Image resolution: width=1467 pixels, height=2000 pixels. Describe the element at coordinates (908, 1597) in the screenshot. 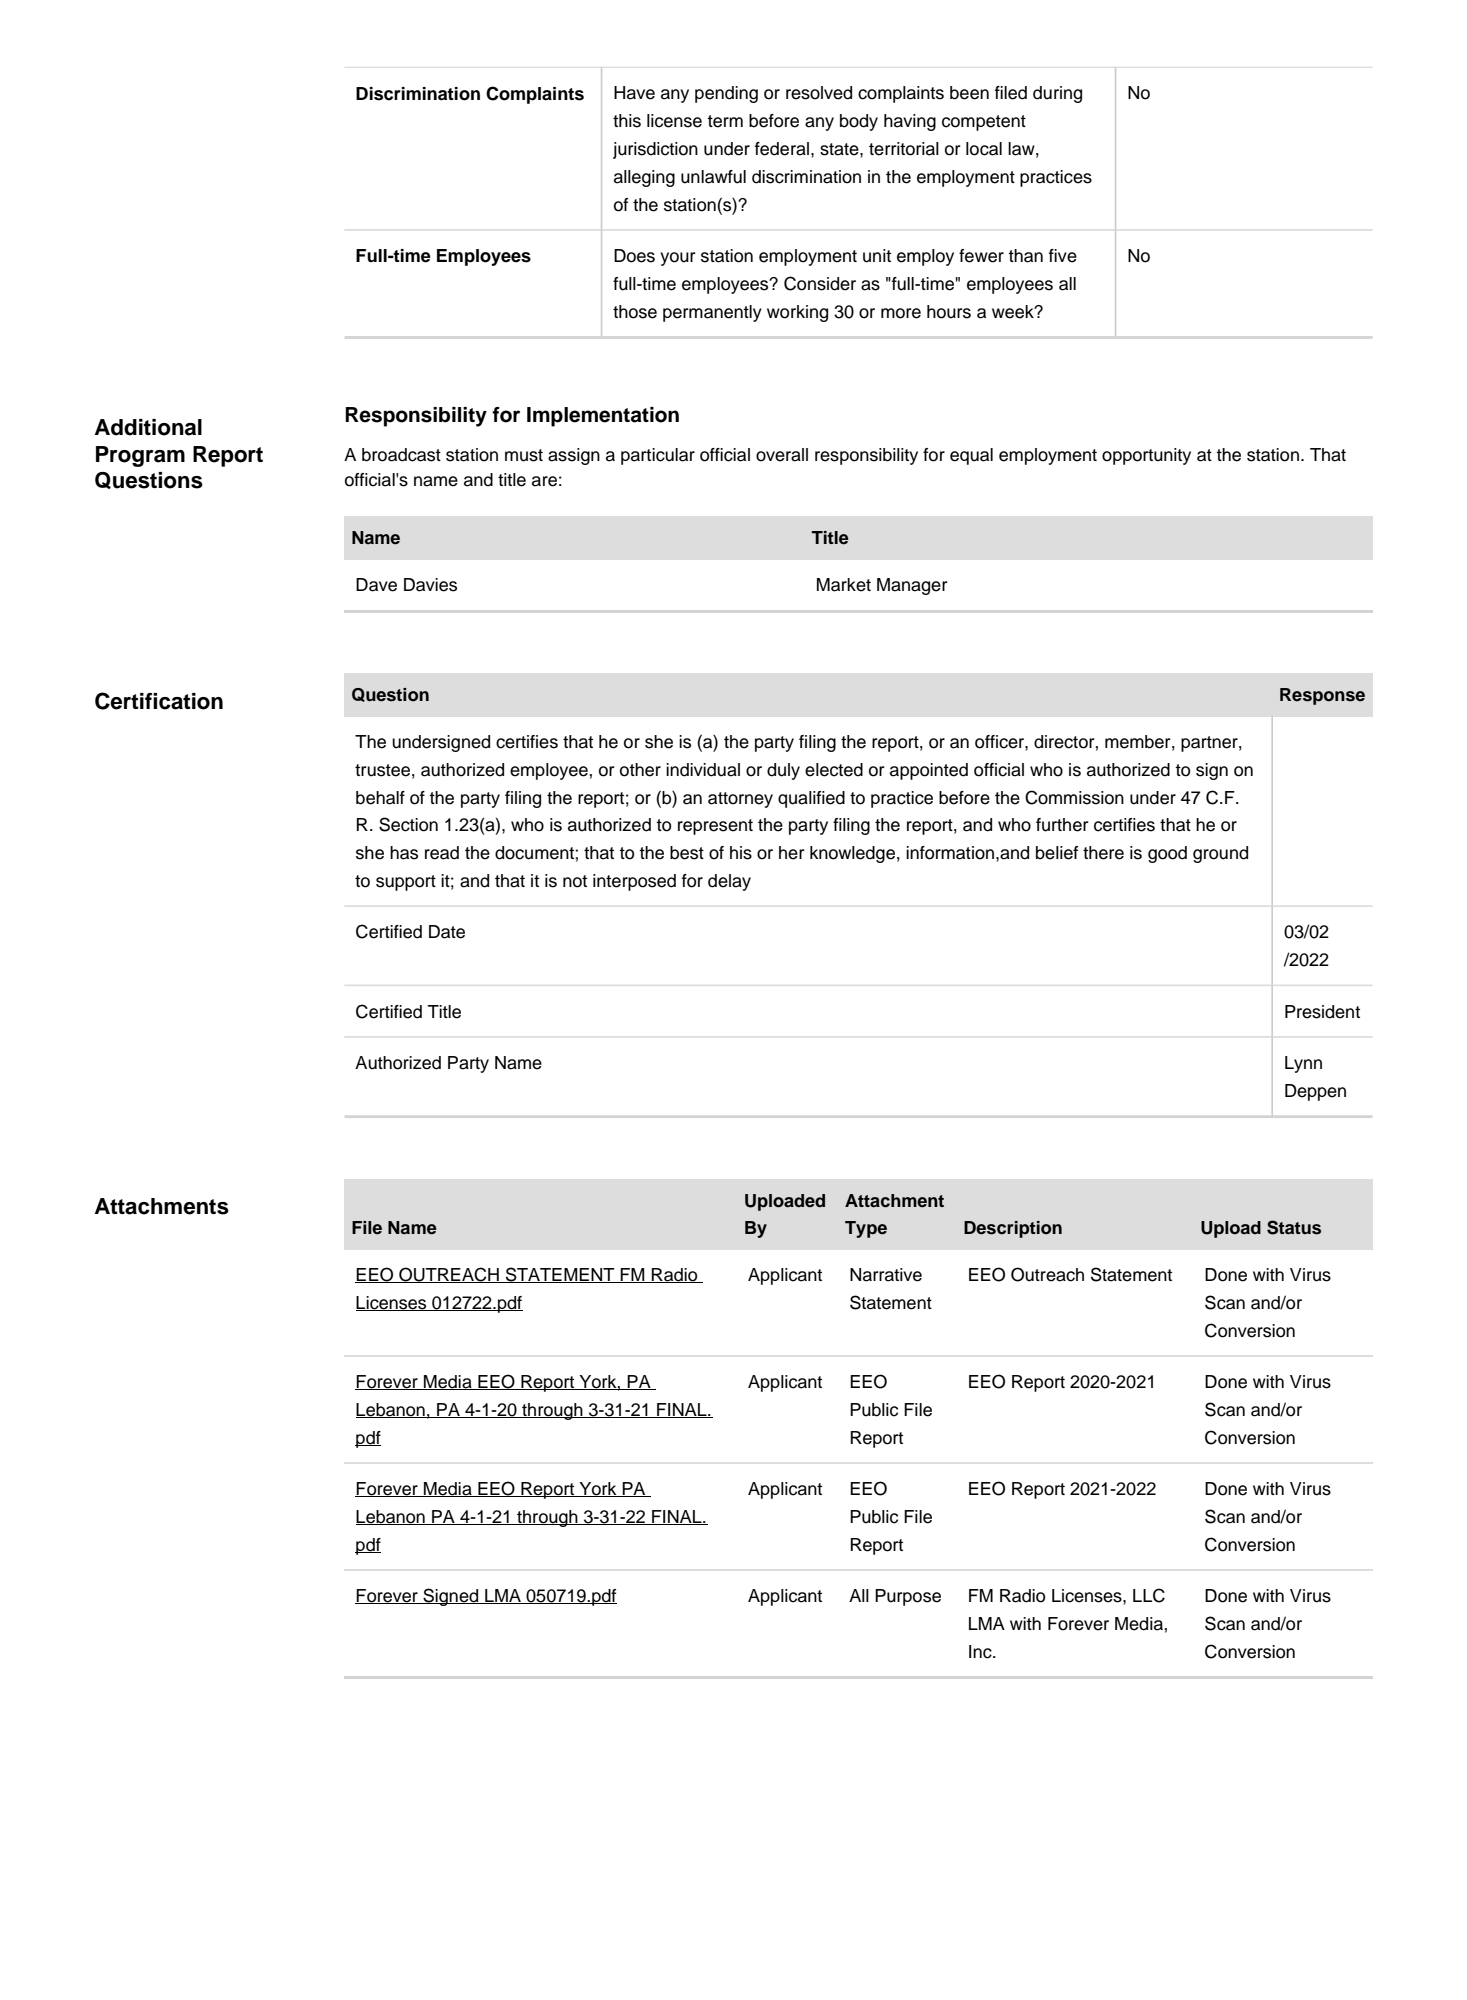

I see `Purpose` at that location.
